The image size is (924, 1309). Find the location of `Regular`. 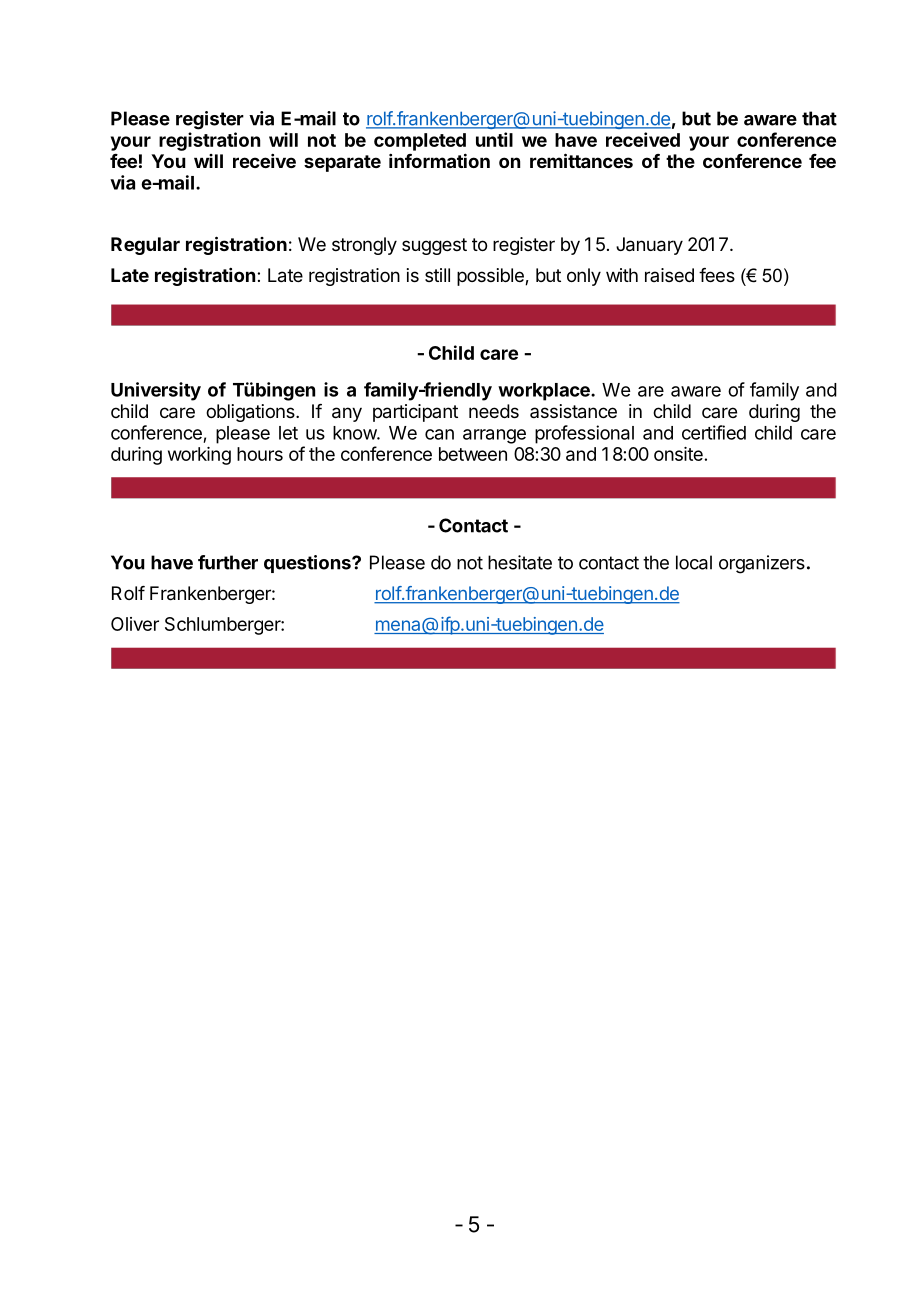

Regular is located at coordinates (145, 246).
